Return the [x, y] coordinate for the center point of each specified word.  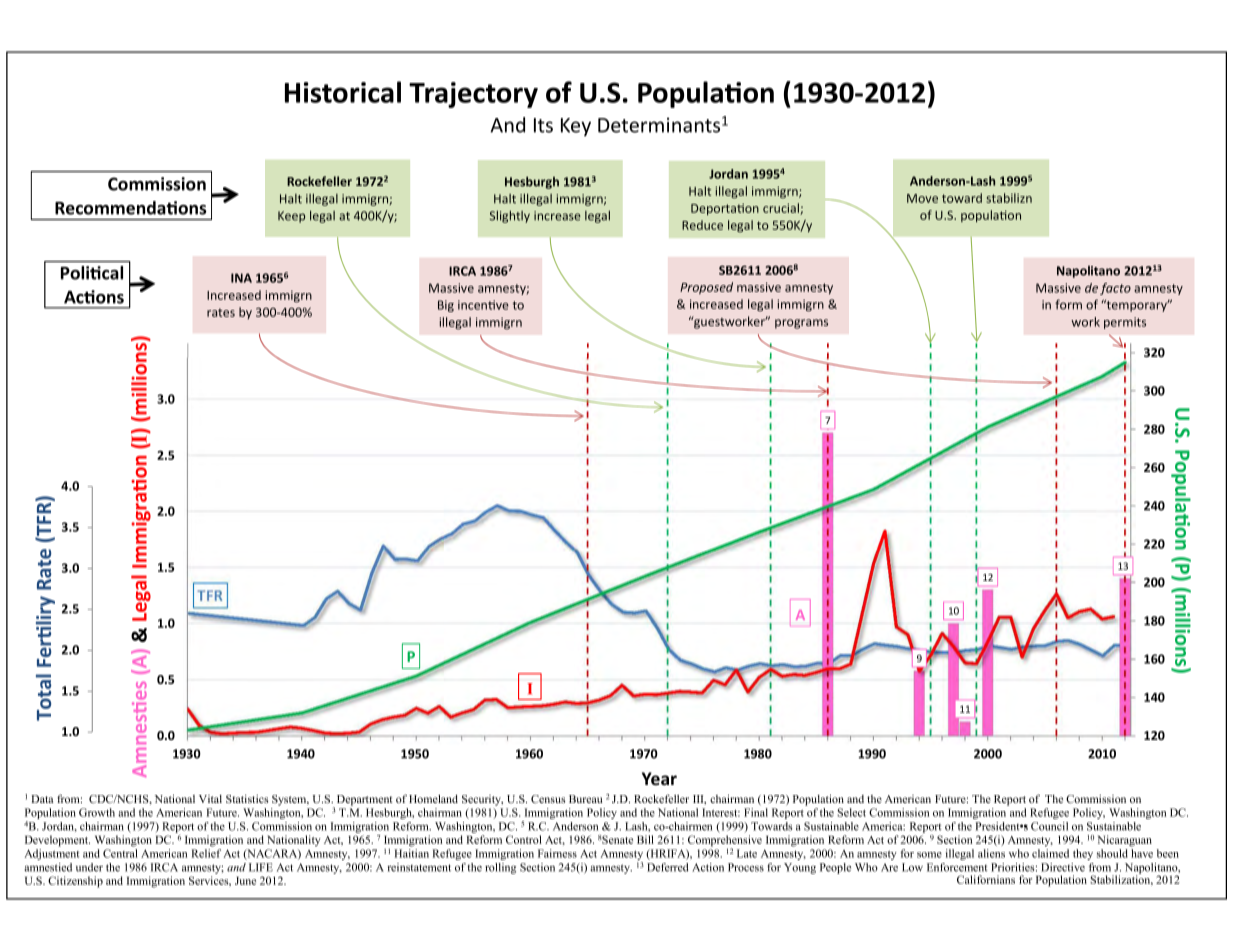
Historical [343, 92]
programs [801, 324]
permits [1125, 323]
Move [922, 198]
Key [576, 127]
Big [446, 306]
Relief [206, 853]
